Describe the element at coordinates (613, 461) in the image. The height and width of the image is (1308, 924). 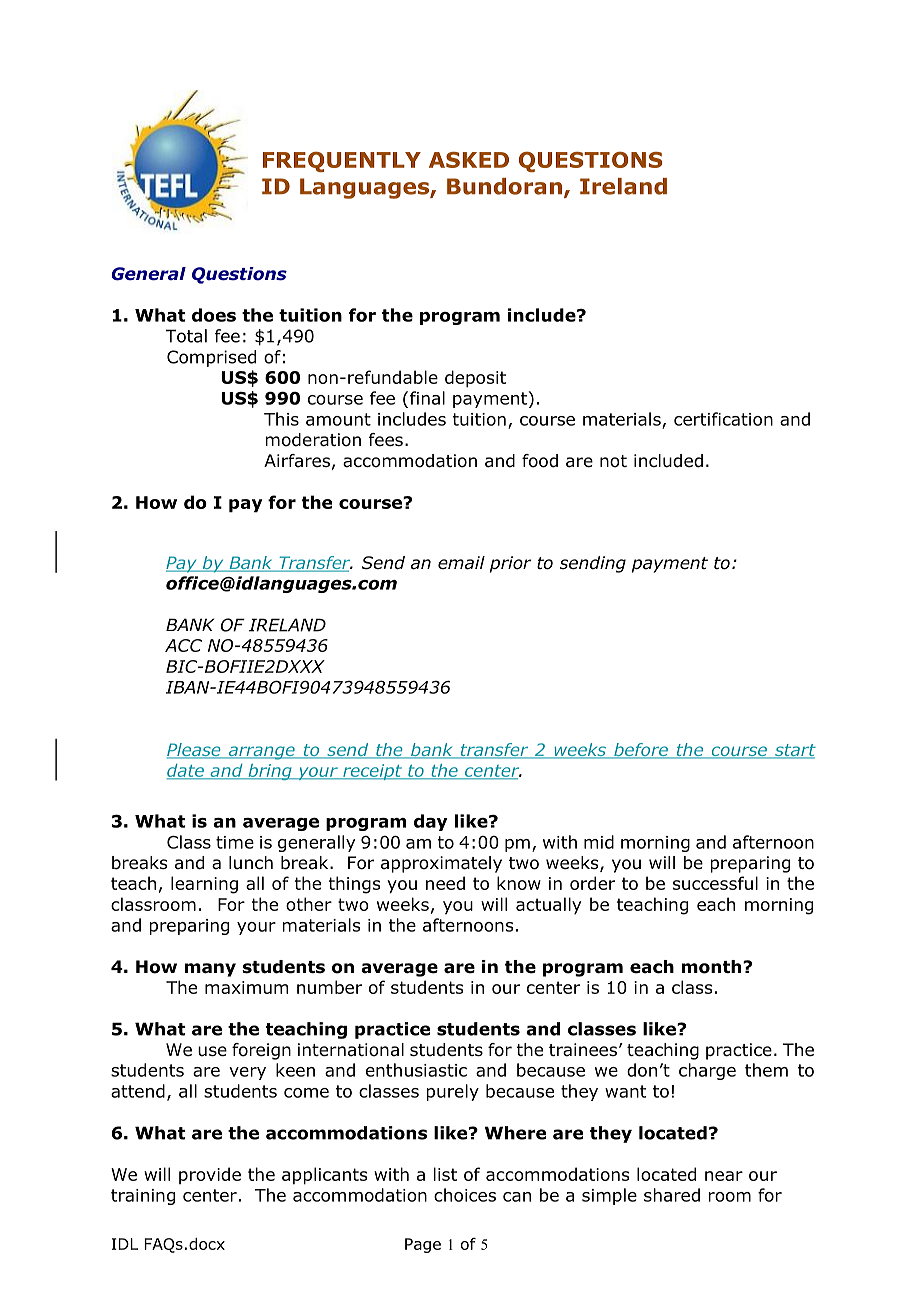
I see `not` at that location.
